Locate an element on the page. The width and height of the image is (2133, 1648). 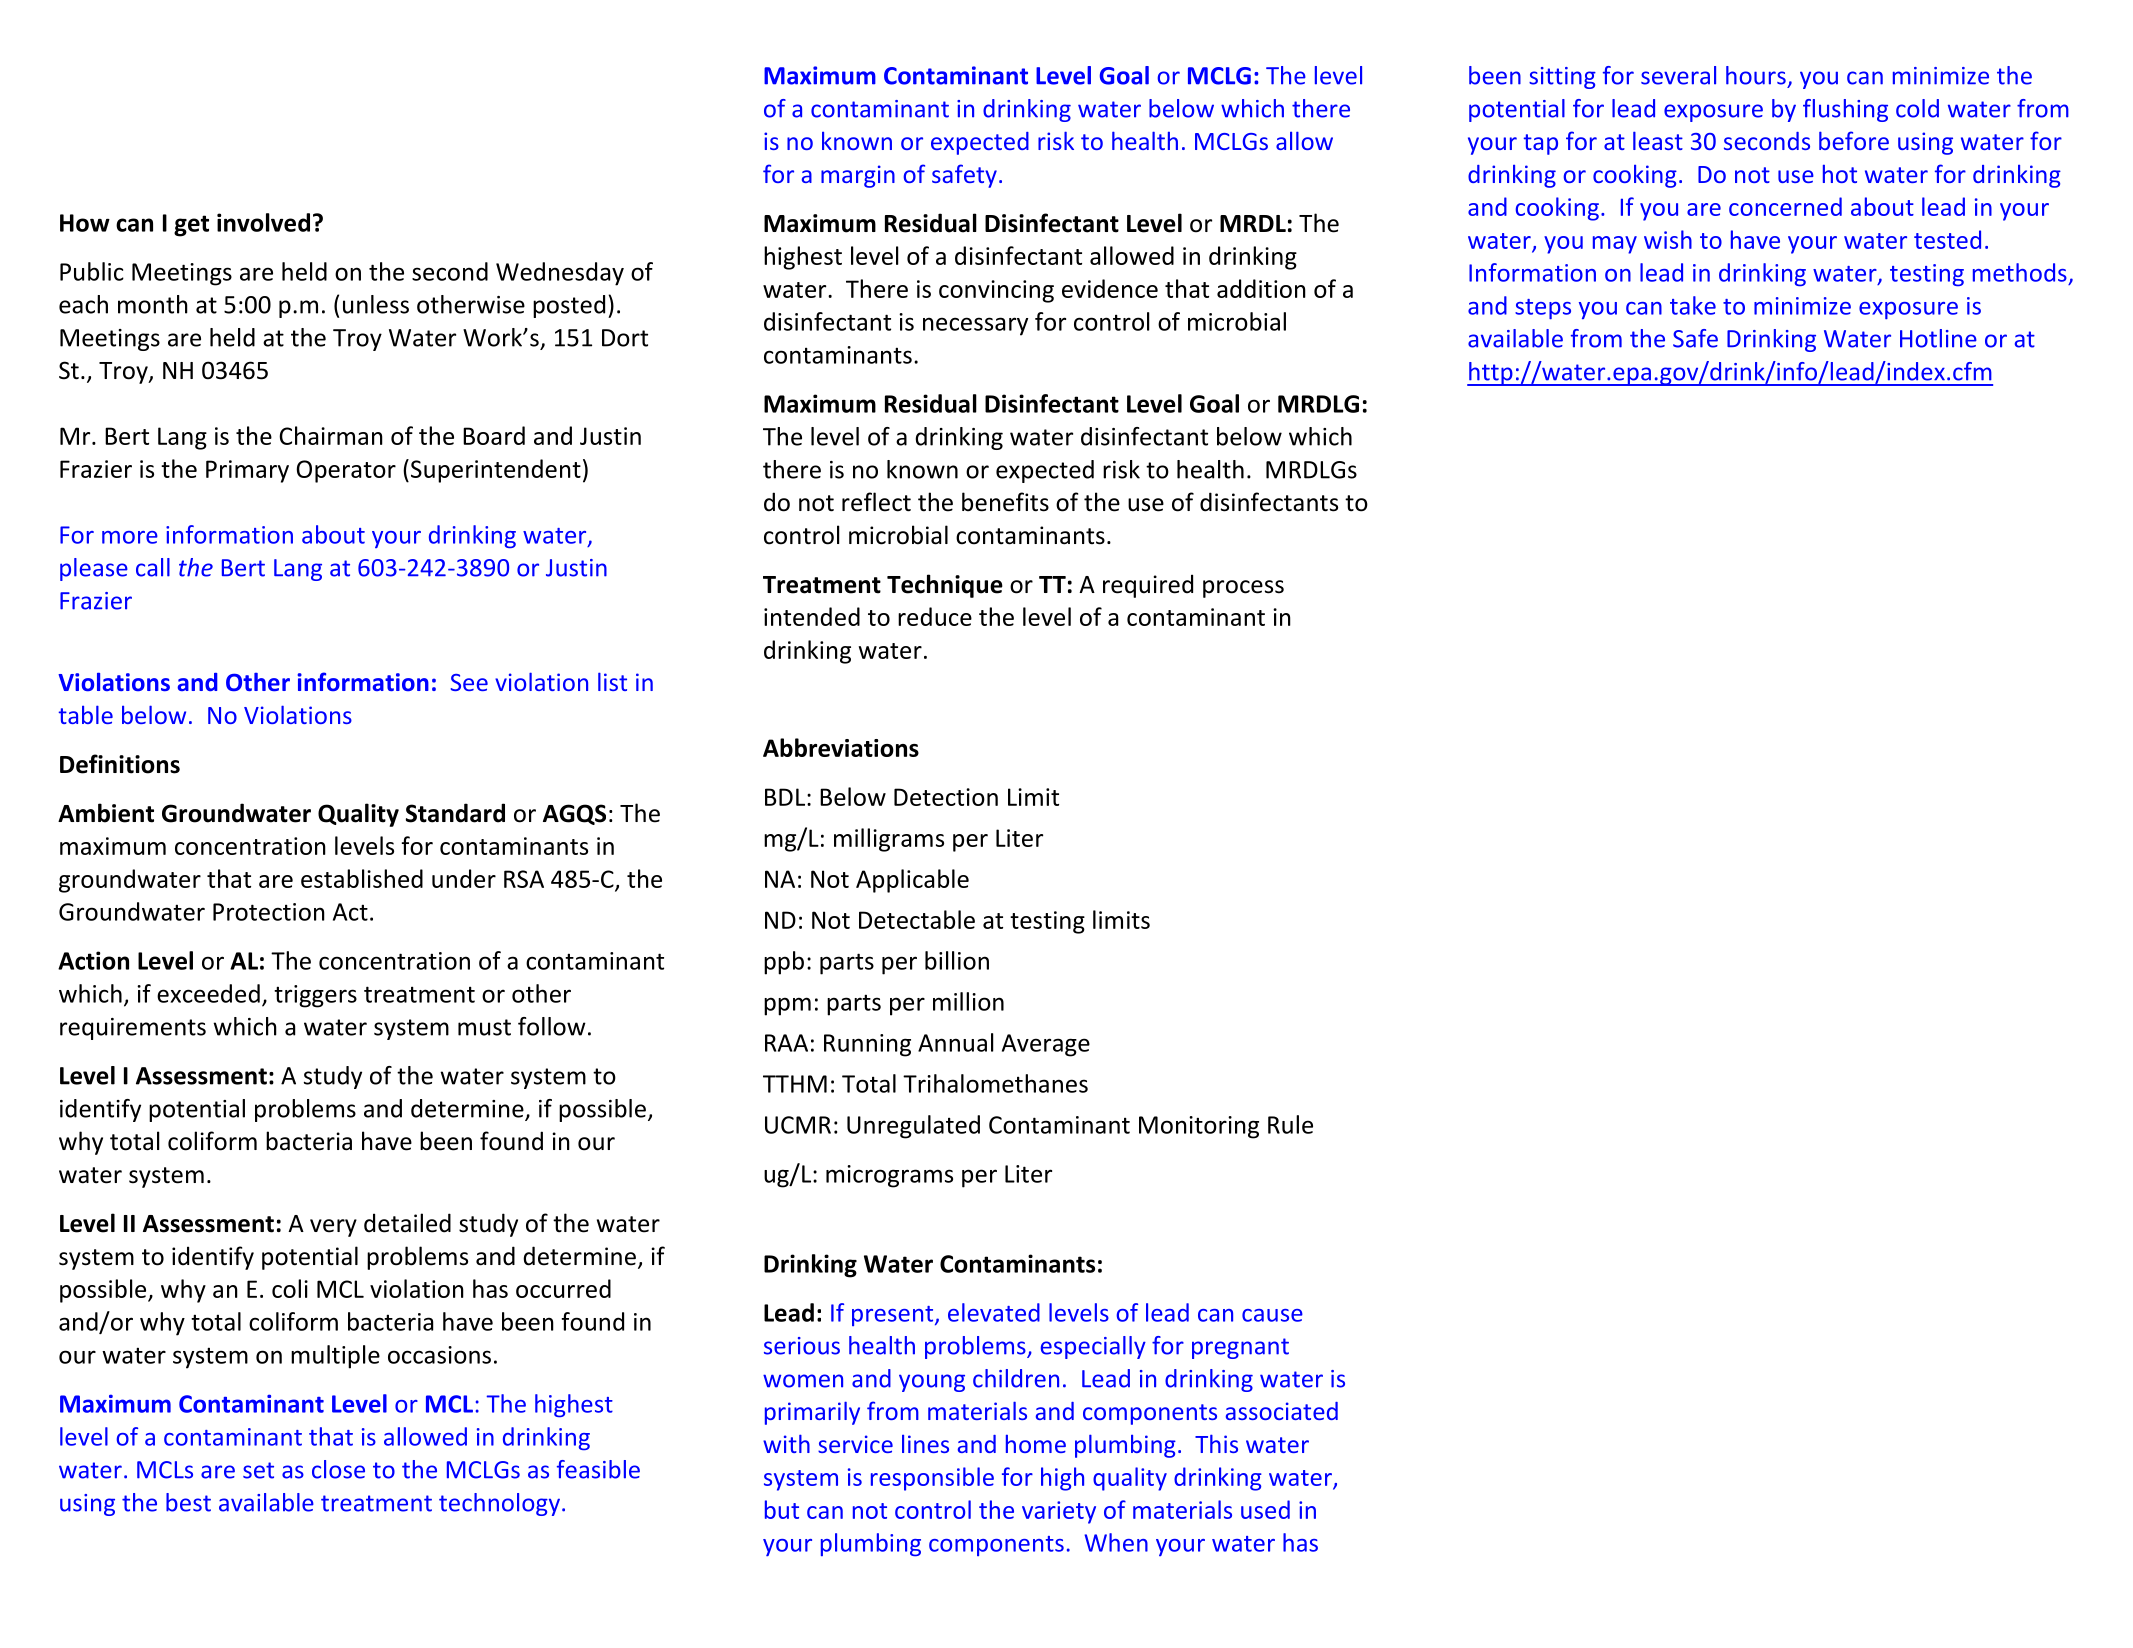
used is located at coordinates (1265, 1509).
